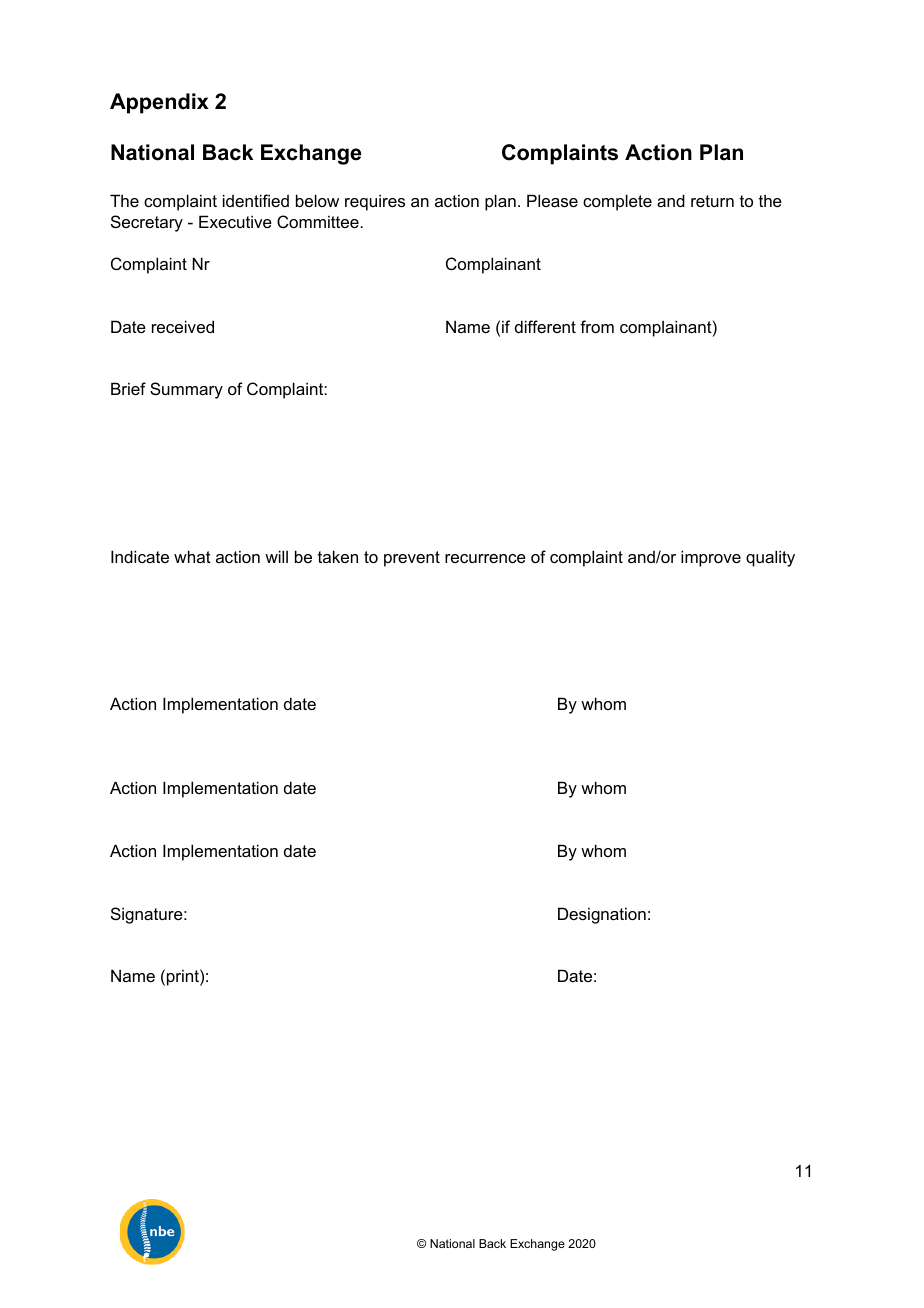 The image size is (924, 1308). What do you see at coordinates (602, 915) in the image?
I see `Designation` at bounding box center [602, 915].
